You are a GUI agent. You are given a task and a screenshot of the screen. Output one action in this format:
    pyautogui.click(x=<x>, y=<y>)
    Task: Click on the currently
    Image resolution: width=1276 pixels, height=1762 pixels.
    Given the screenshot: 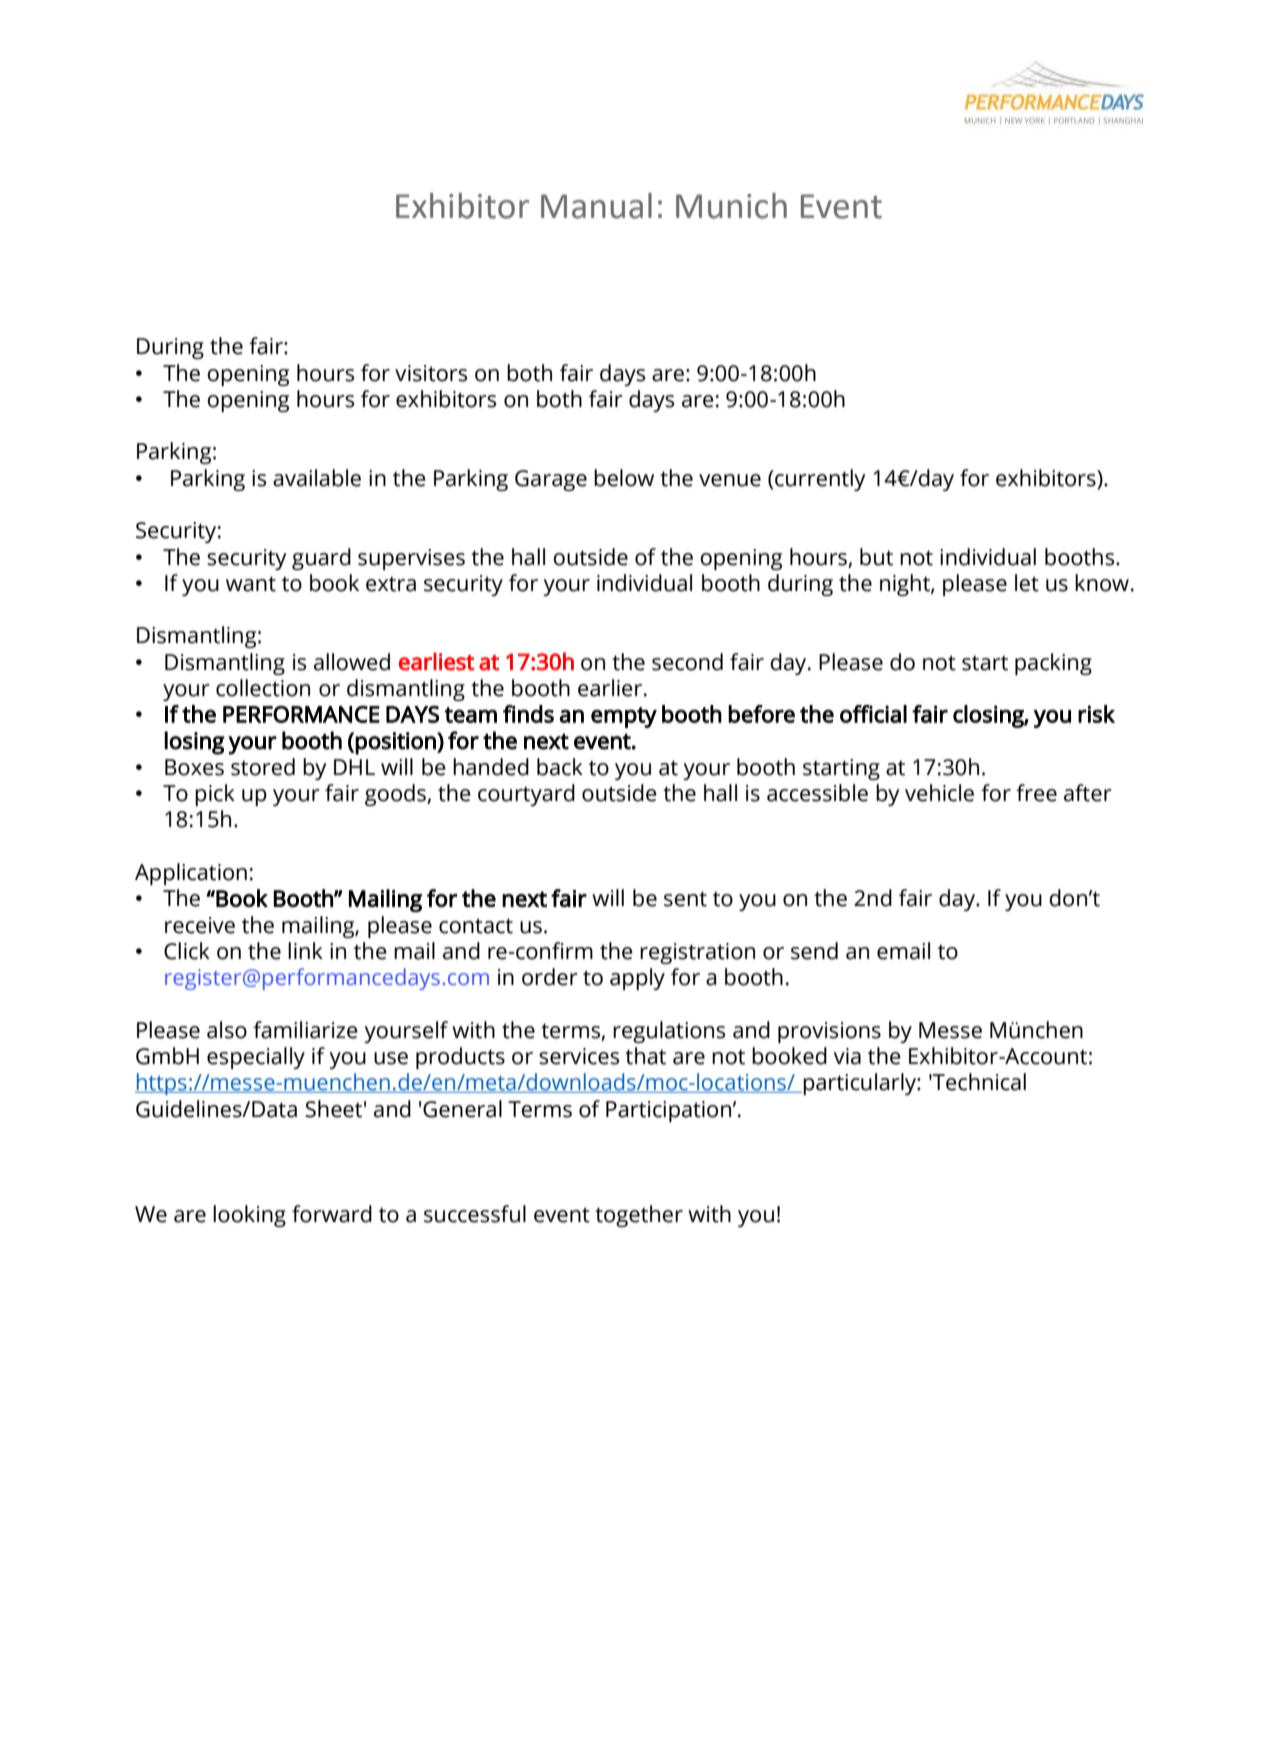 What is the action you would take?
    pyautogui.click(x=819, y=480)
